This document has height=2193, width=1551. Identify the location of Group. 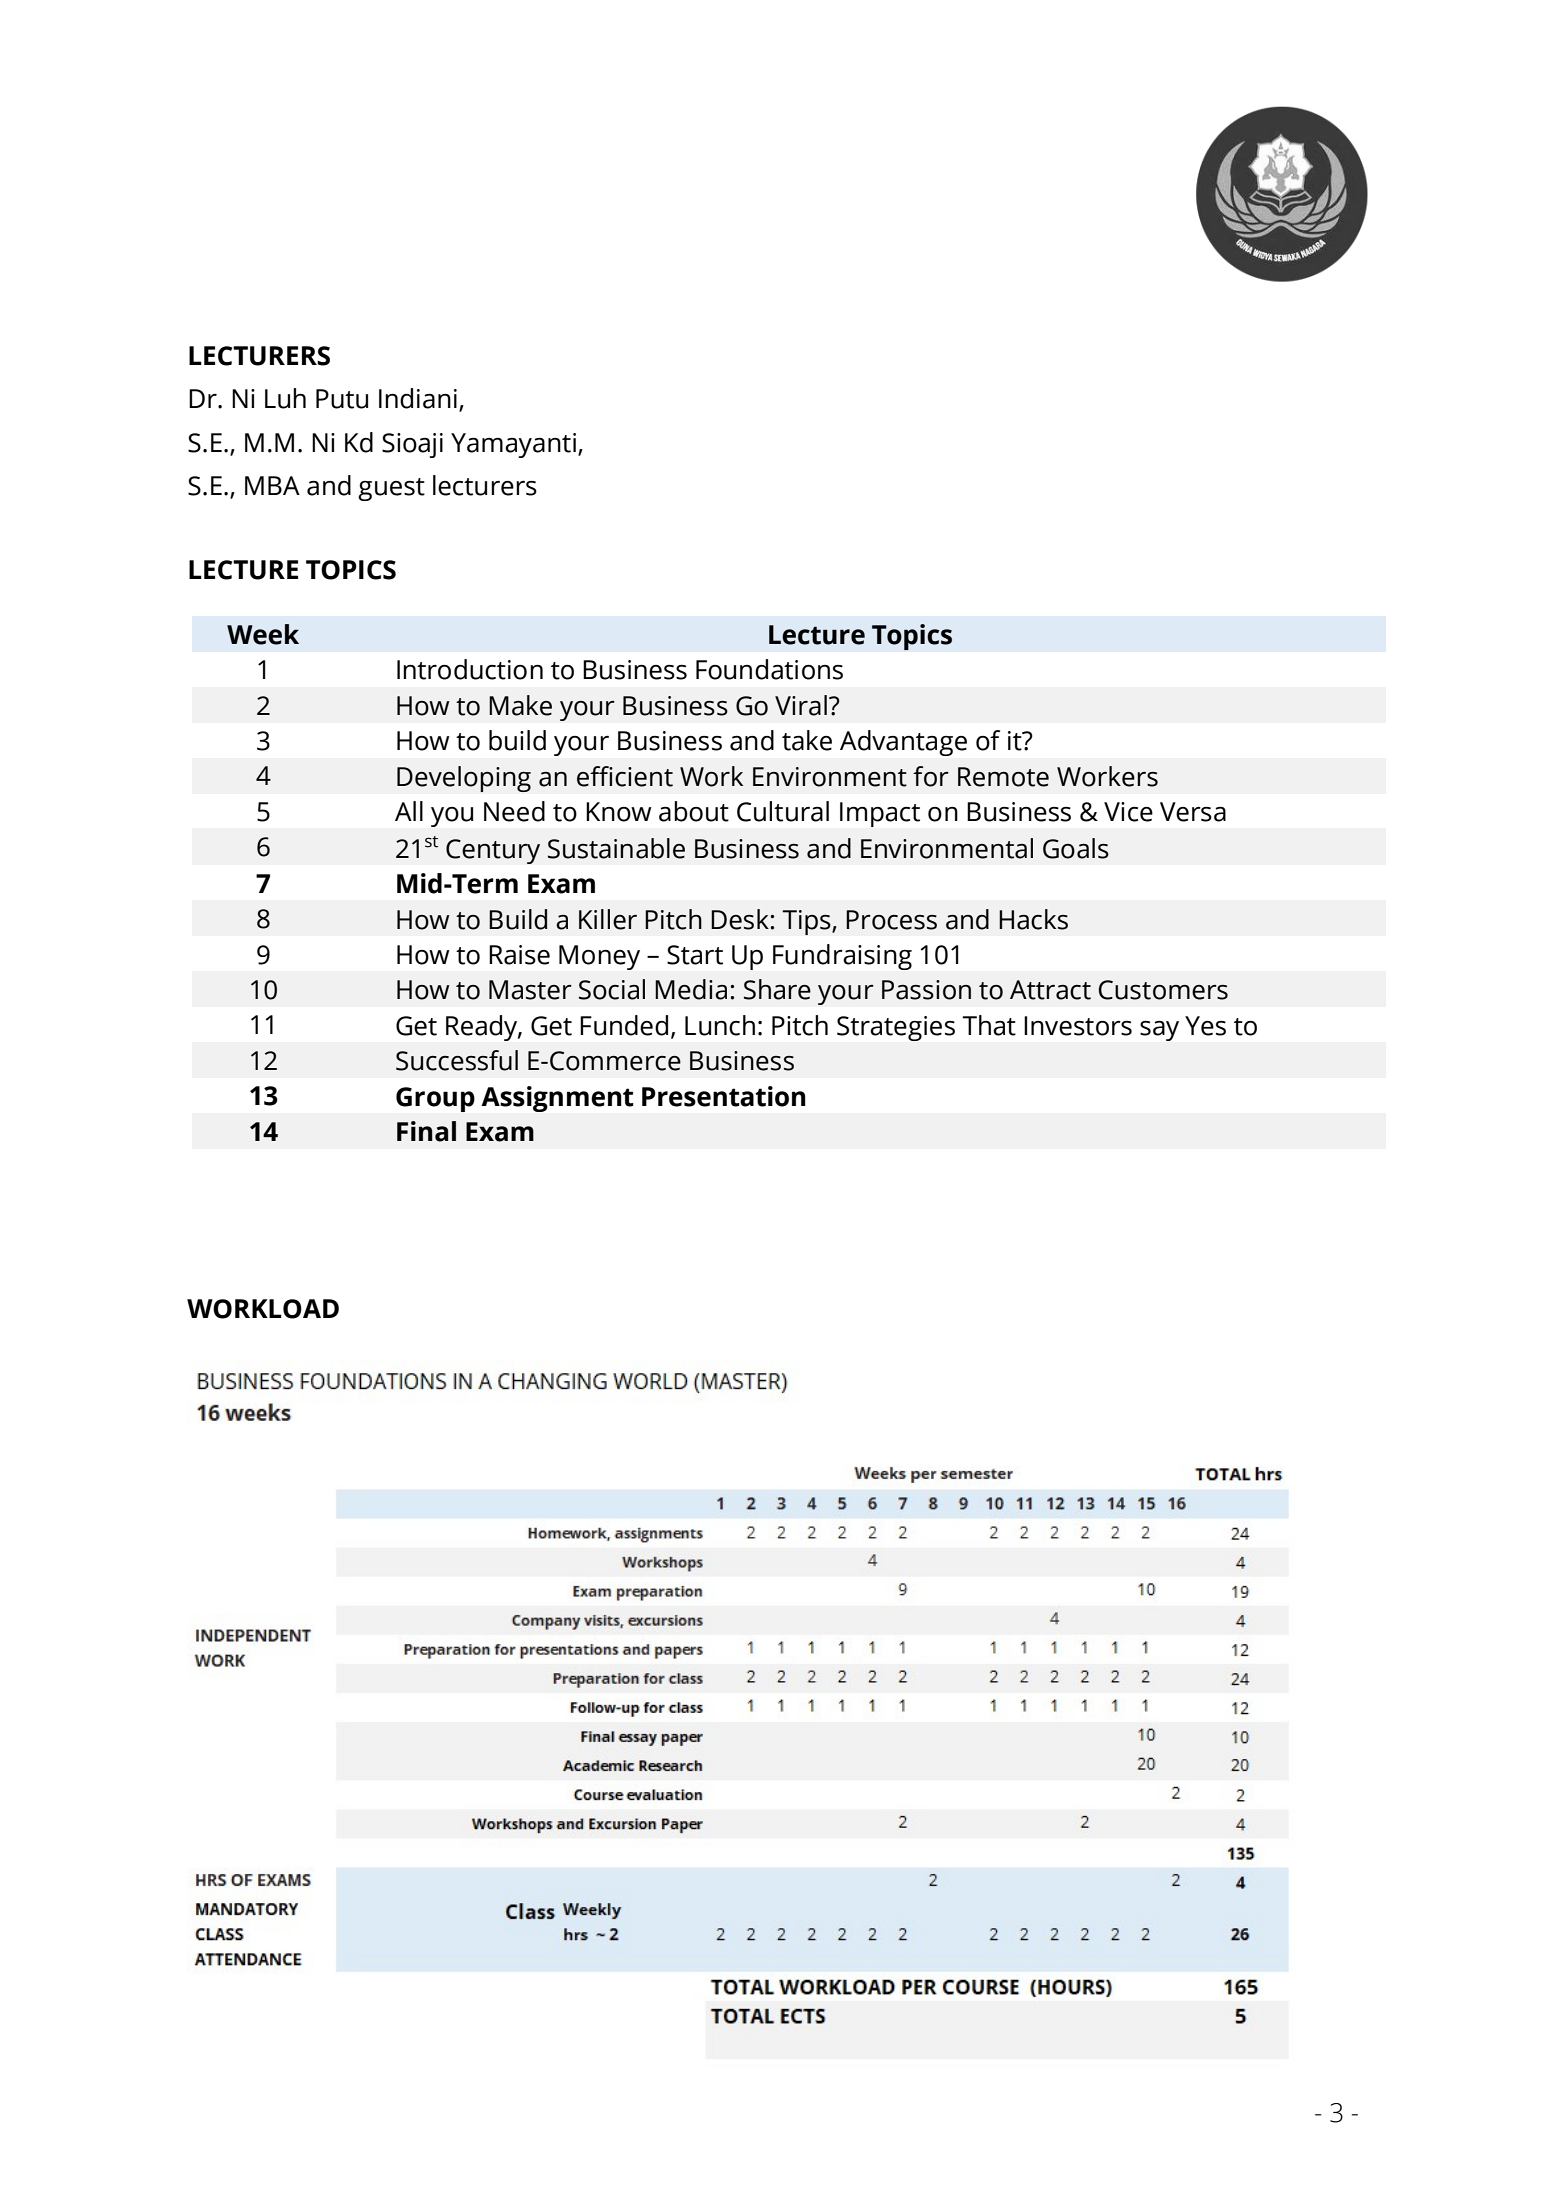
(435, 1099).
